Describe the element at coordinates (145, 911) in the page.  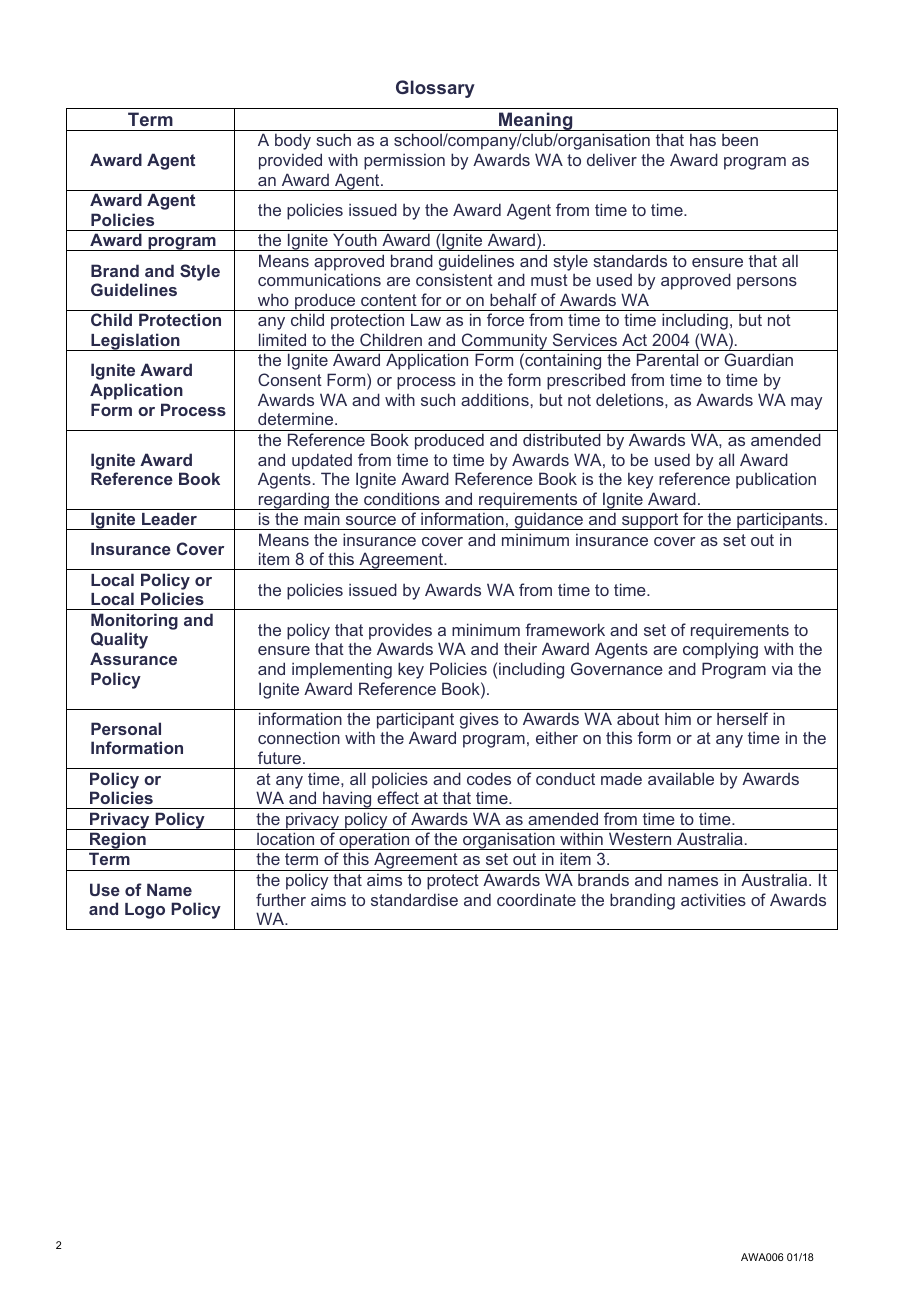
I see `Logo` at that location.
